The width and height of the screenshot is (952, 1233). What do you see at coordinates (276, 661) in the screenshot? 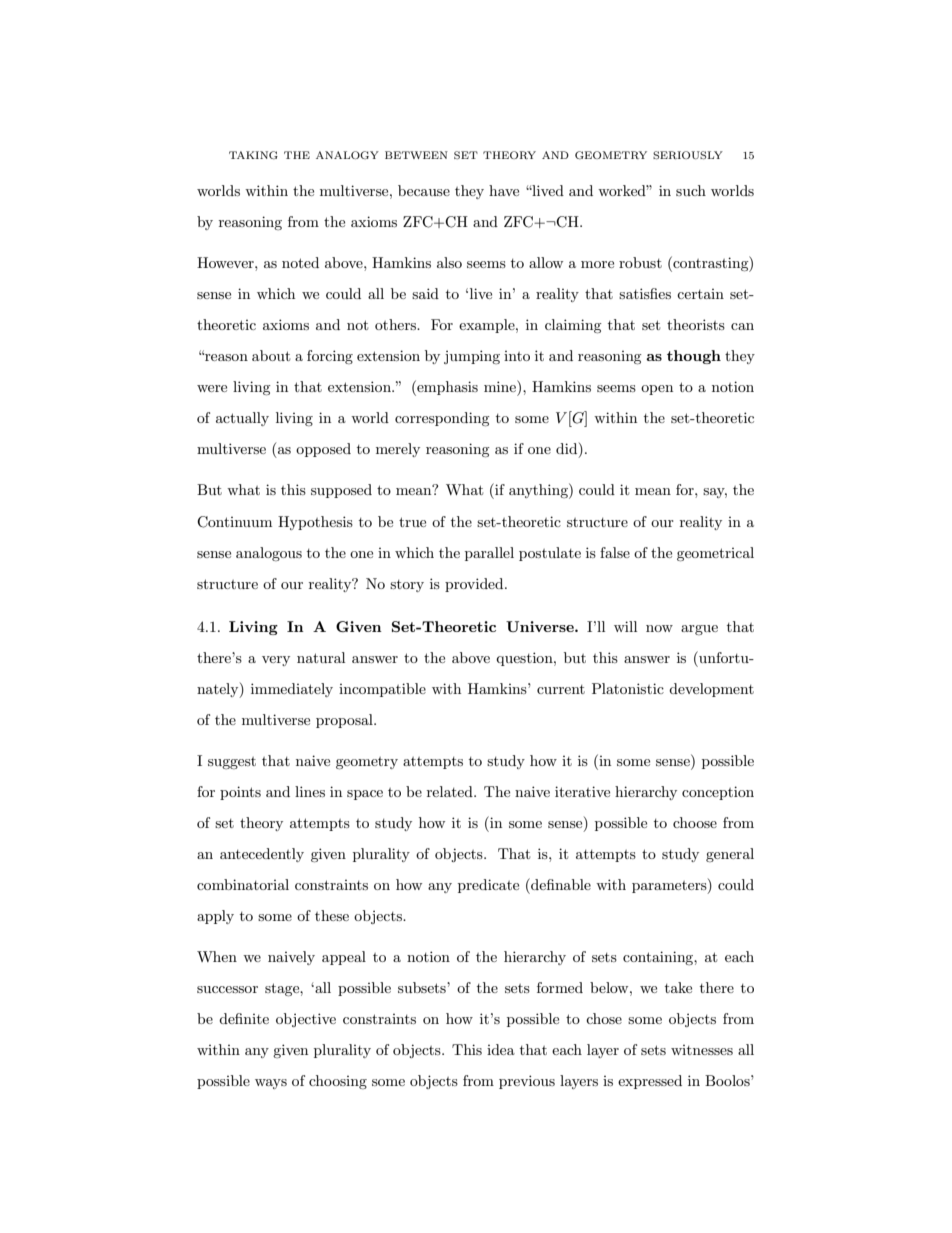
I see `very` at bounding box center [276, 661].
